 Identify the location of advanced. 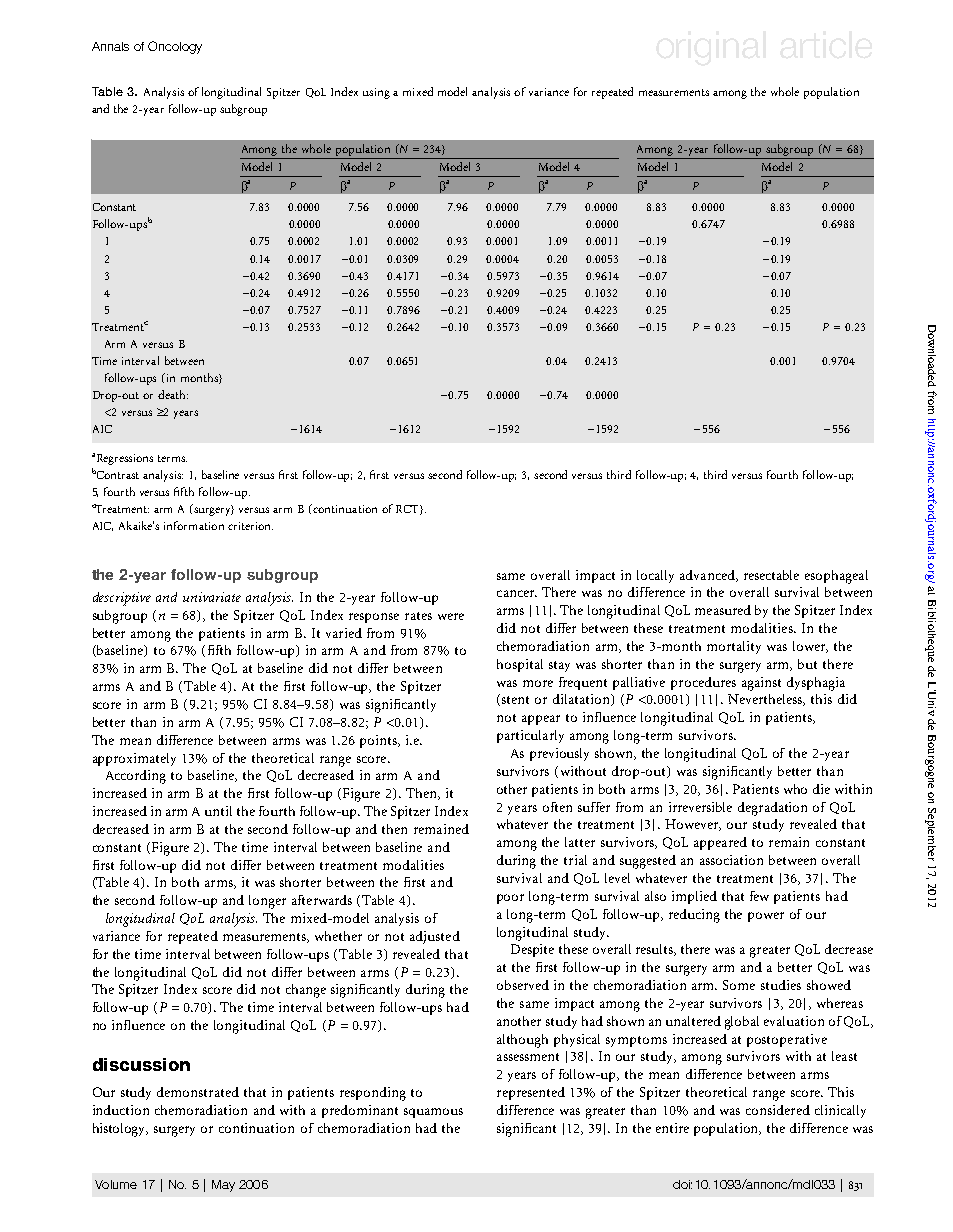
(708, 576).
